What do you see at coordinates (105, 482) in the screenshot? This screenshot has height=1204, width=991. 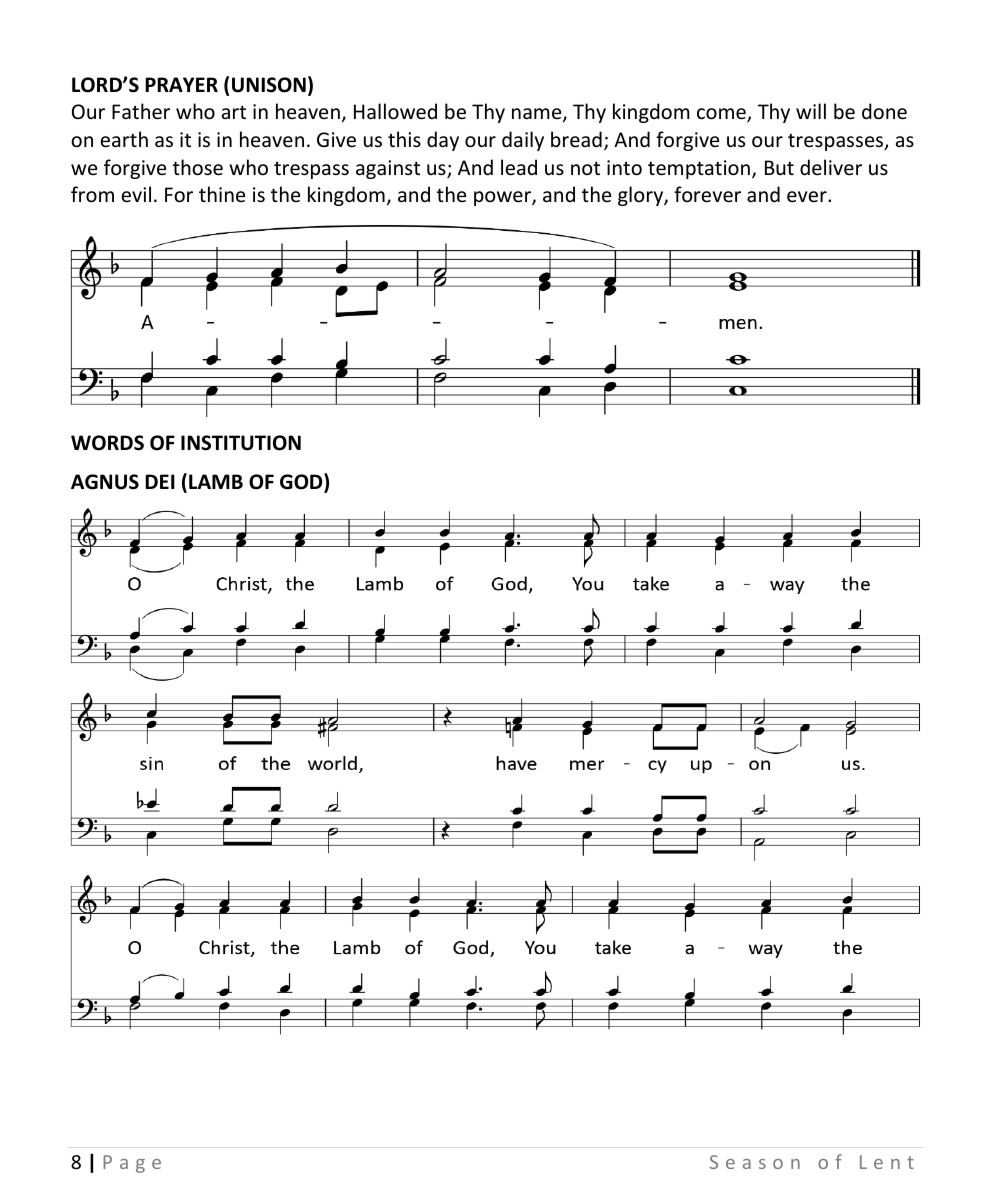 I see `AGNUS` at bounding box center [105, 482].
